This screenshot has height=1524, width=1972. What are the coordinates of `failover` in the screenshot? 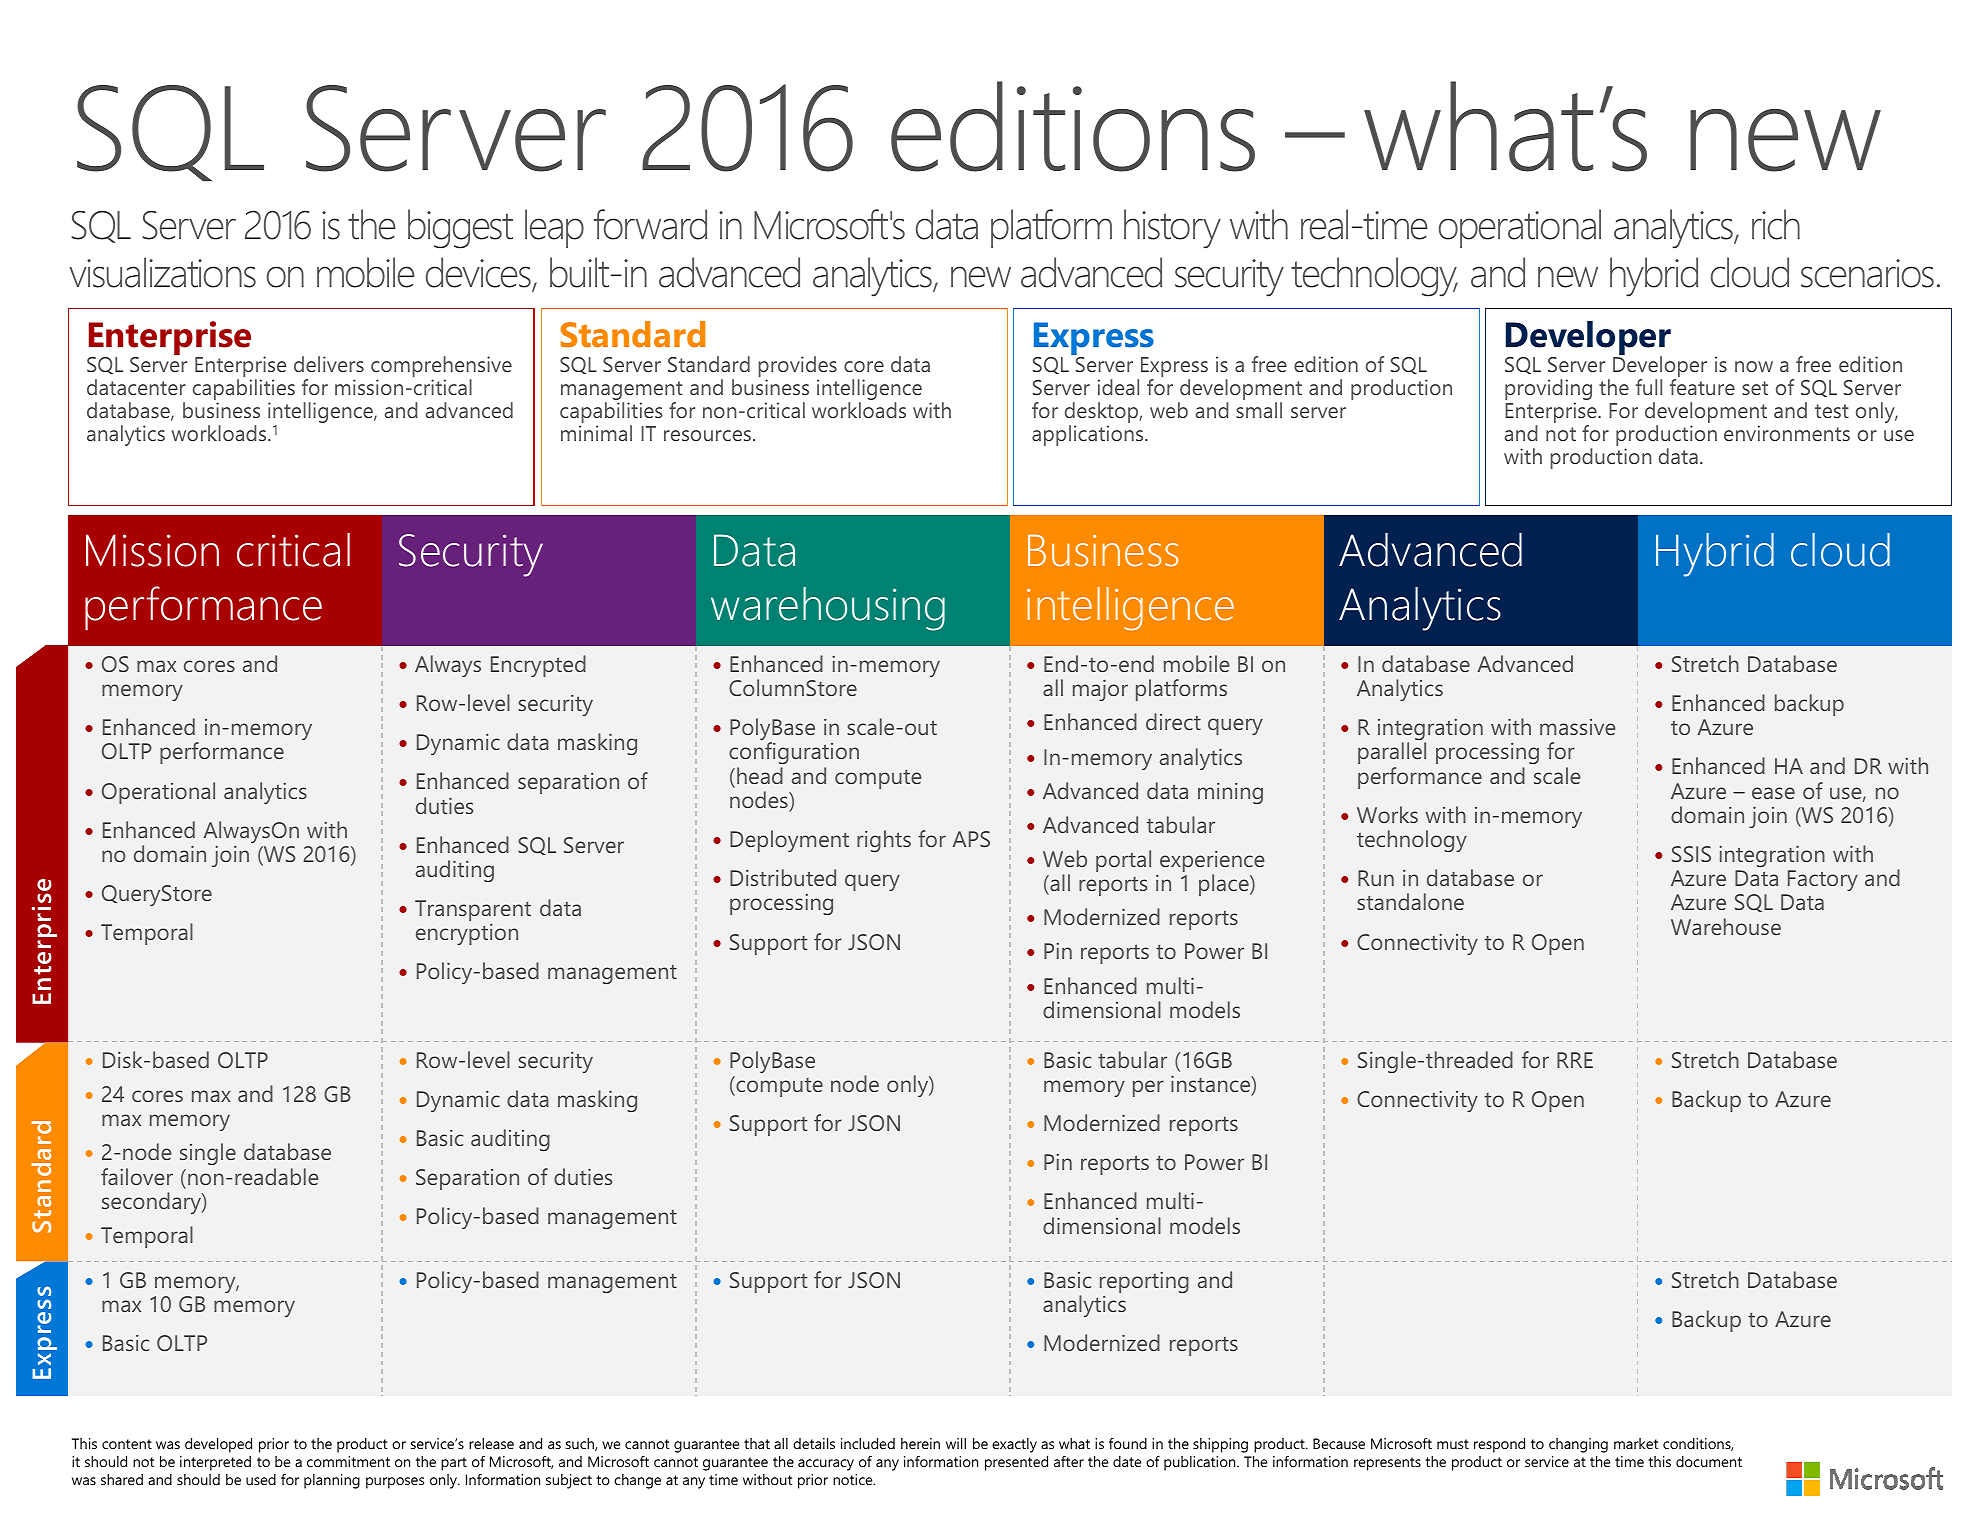 It's located at (137, 1176).
